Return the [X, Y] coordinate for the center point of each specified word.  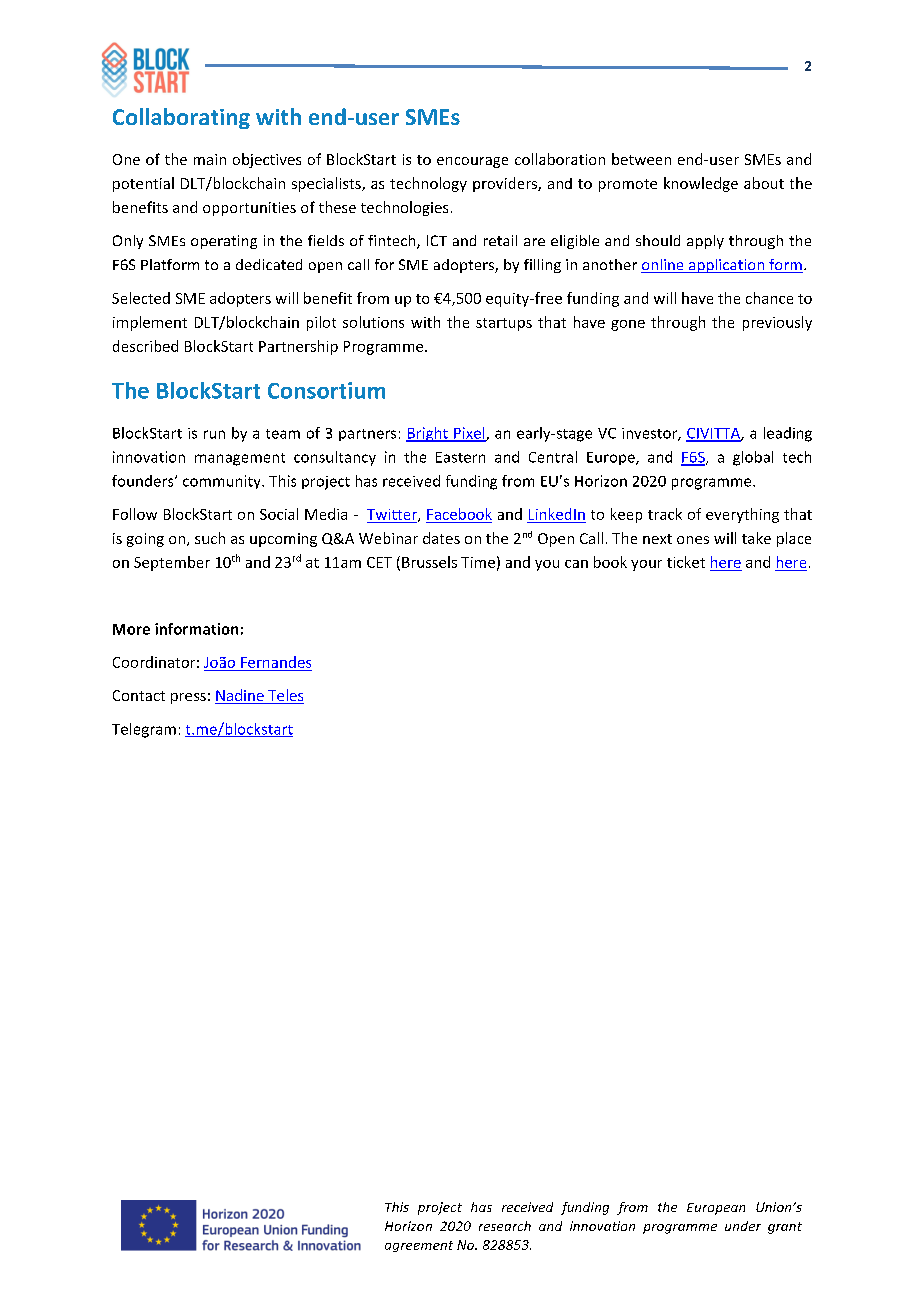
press [188, 698]
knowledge [701, 184]
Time [478, 562]
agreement [419, 1246]
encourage [472, 162]
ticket [686, 562]
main [210, 159]
